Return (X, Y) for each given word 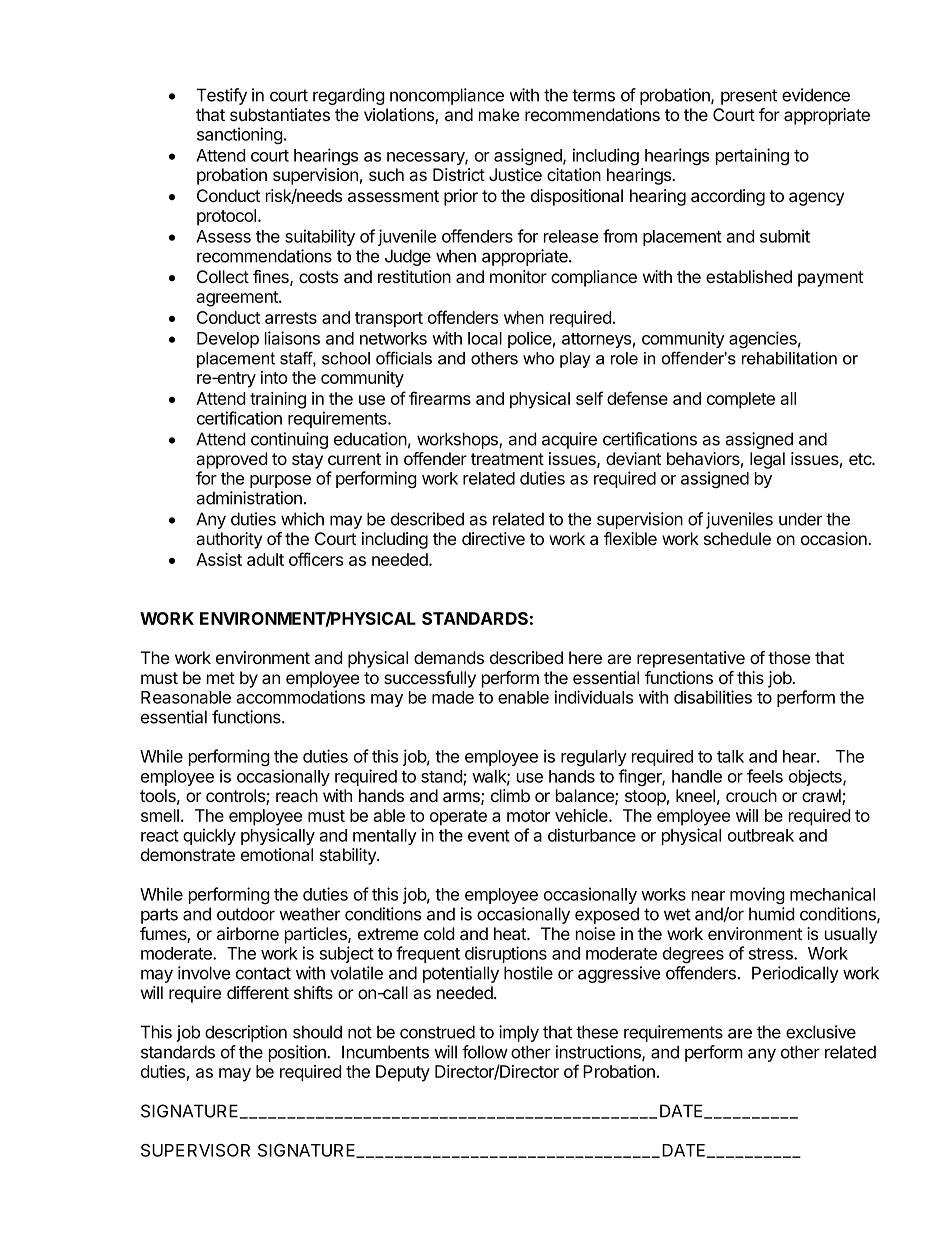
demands (449, 657)
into (274, 377)
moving (757, 895)
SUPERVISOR (195, 1150)
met (221, 678)
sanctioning (240, 135)
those (789, 657)
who (538, 358)
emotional (277, 855)
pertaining (752, 156)
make (499, 115)
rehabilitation (789, 358)
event (489, 836)
